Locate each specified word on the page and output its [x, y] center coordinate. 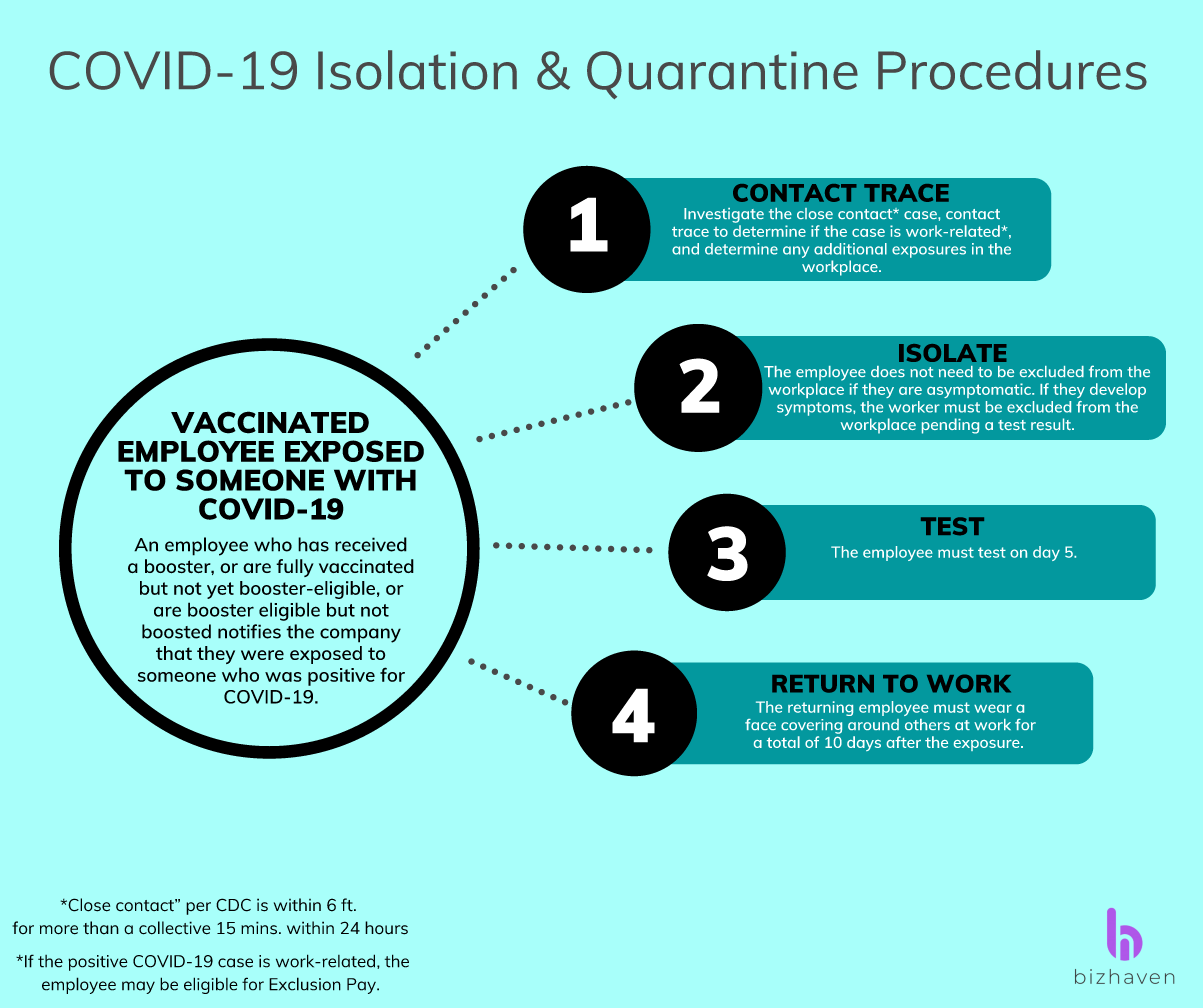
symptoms [815, 409]
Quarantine [722, 75]
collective [174, 928]
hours [386, 928]
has [313, 544]
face [760, 724]
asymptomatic [980, 390]
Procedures [1012, 70]
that [174, 653]
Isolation [417, 70]
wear [993, 708]
